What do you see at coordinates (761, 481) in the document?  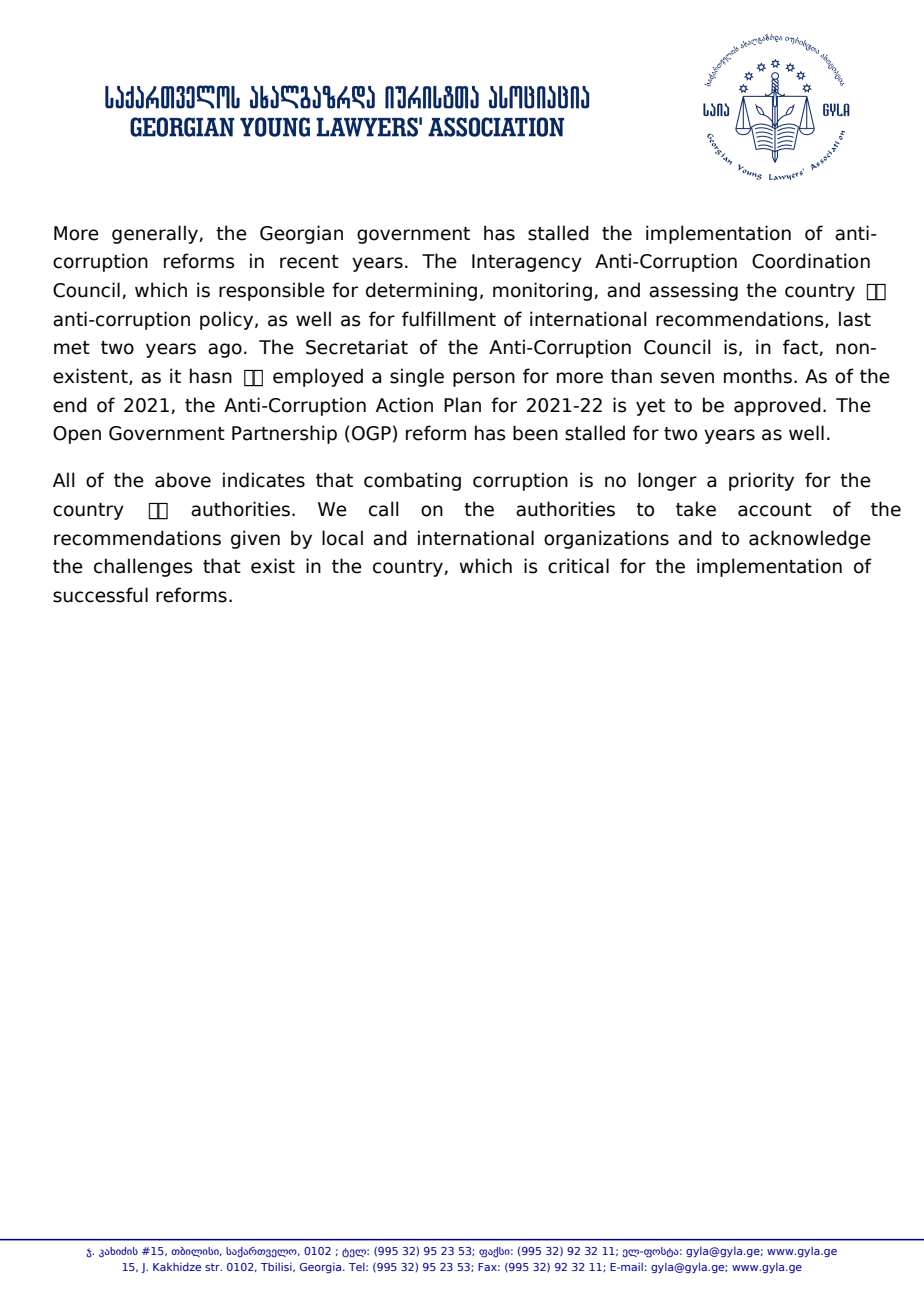 I see `priority` at bounding box center [761, 481].
